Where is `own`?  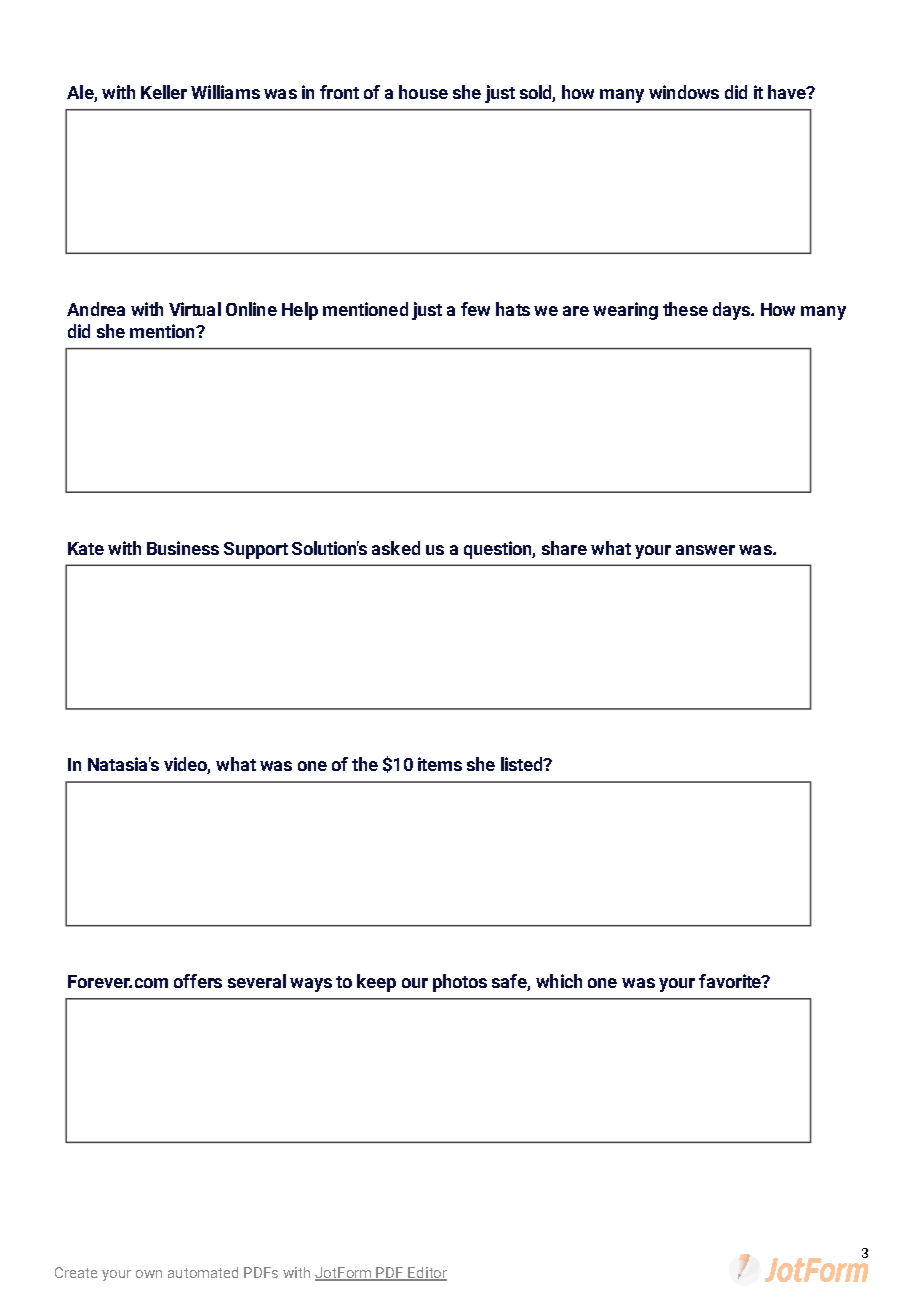 own is located at coordinates (149, 1274).
